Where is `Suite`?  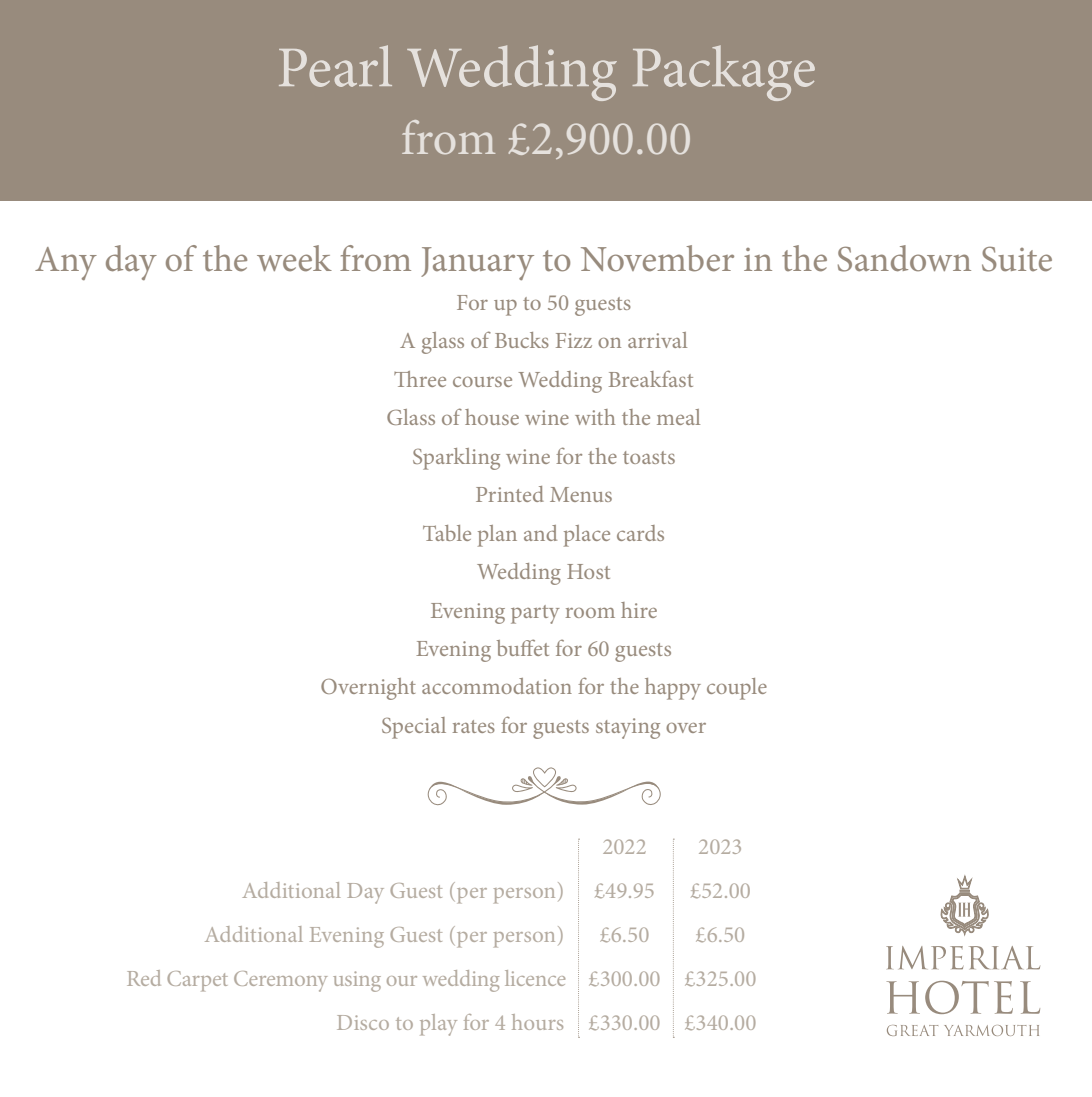
Suite is located at coordinates (1017, 259).
